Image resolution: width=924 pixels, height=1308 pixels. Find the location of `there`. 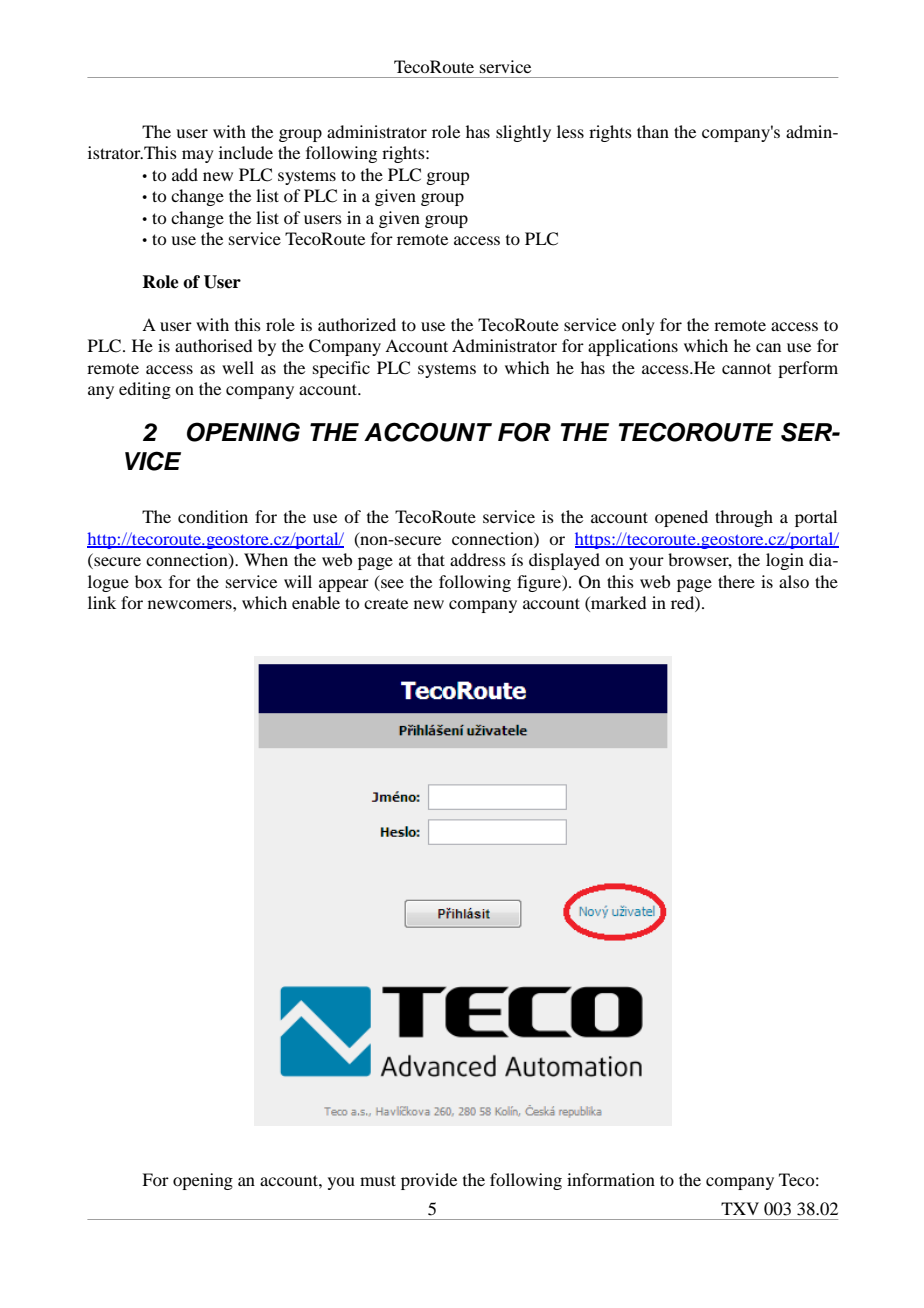

there is located at coordinates (736, 581).
